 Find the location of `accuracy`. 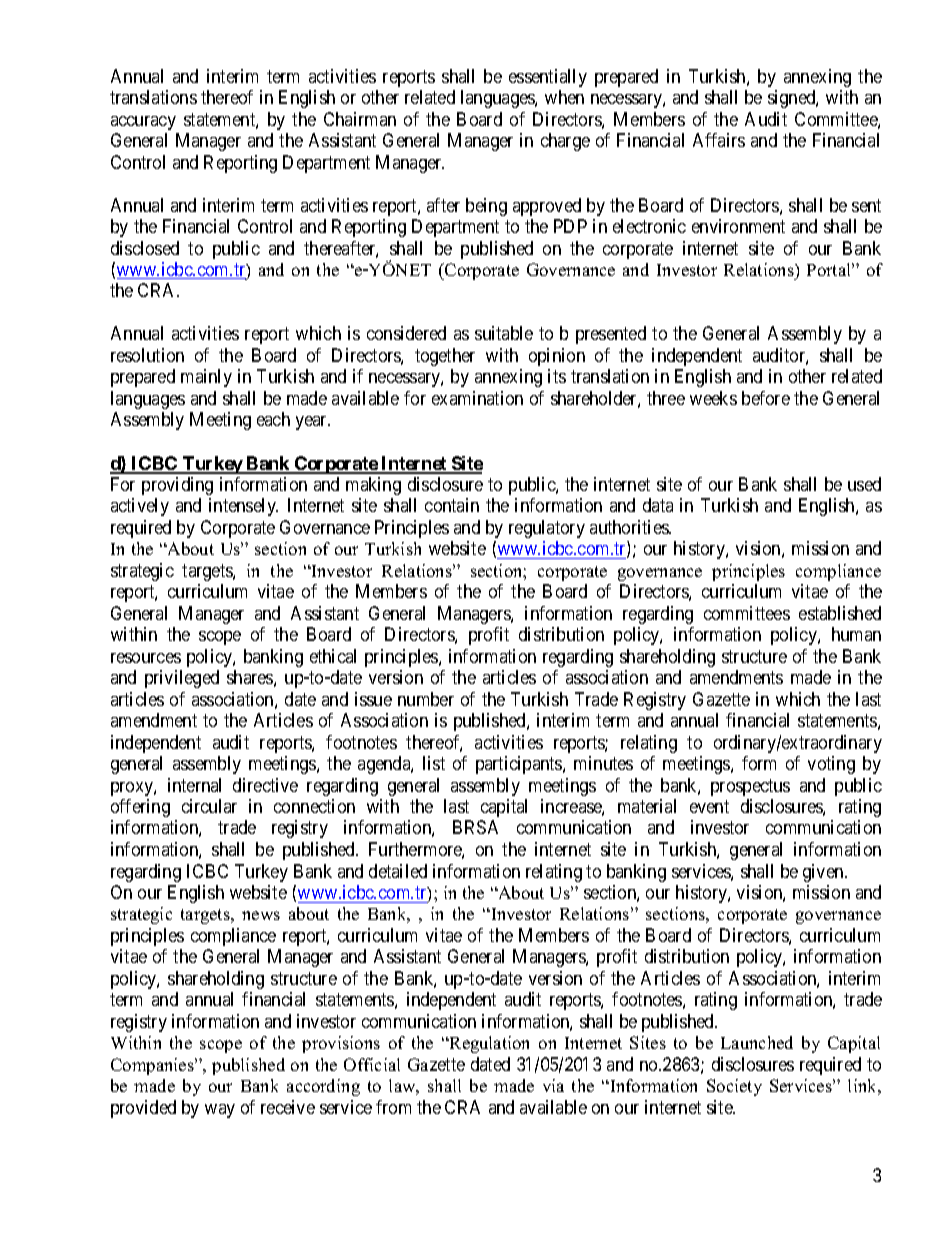

accuracy is located at coordinates (143, 123).
